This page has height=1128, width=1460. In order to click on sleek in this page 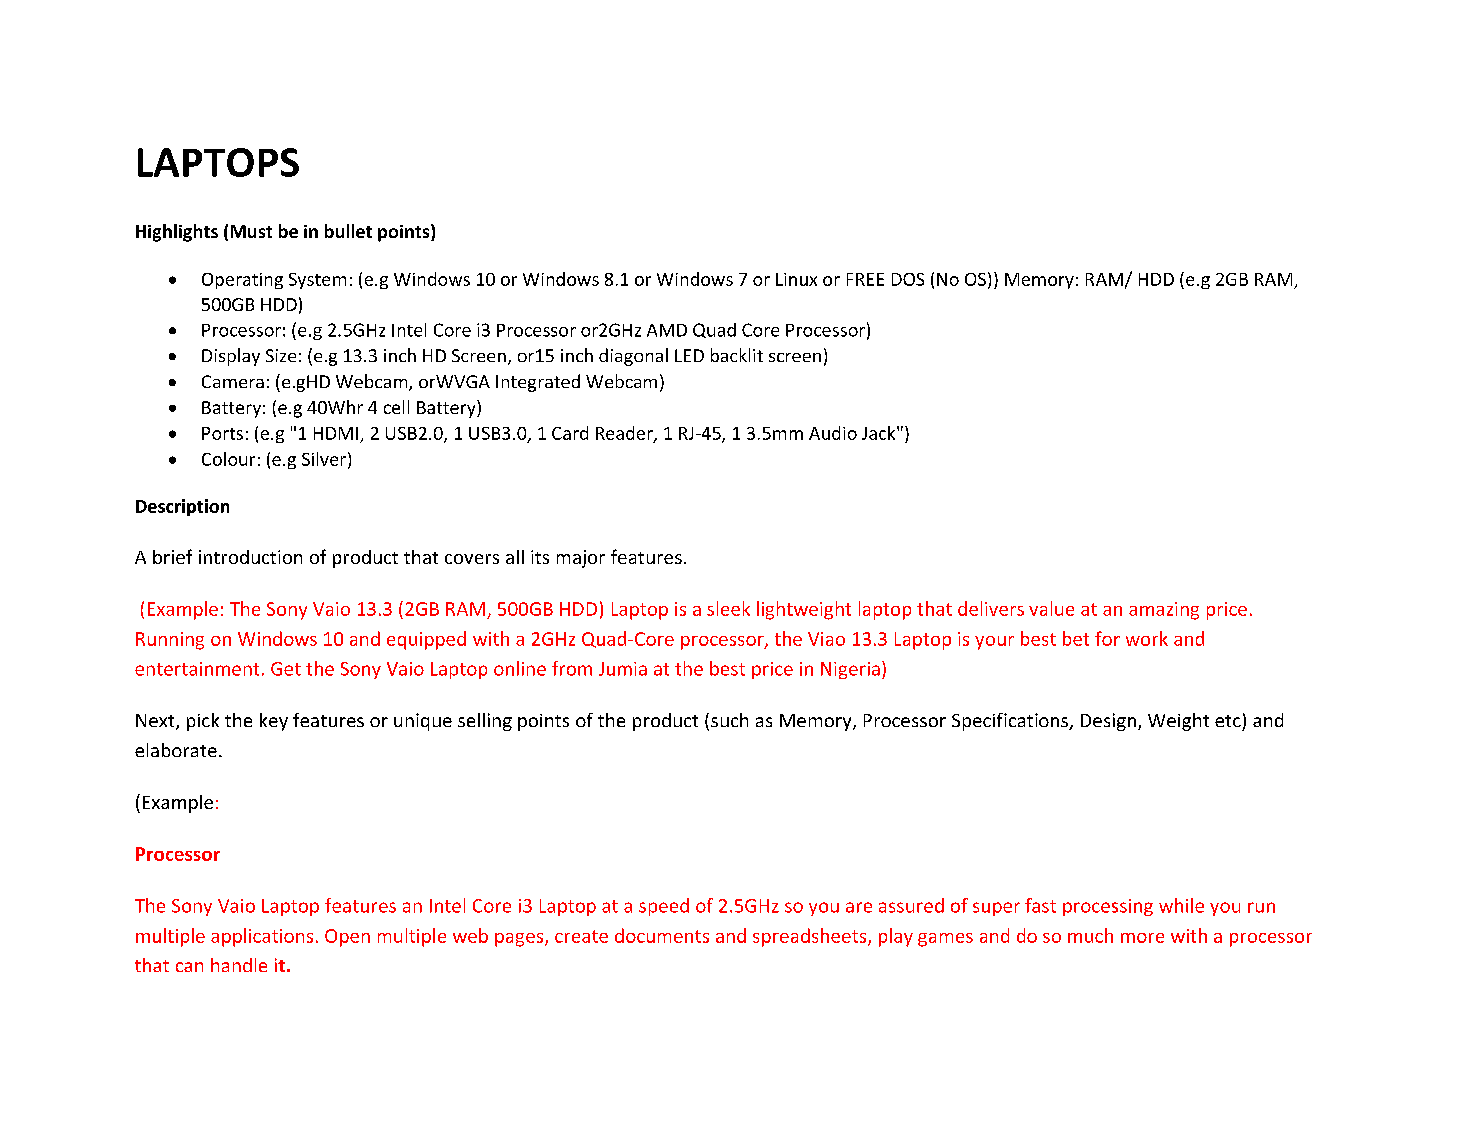, I will do `click(728, 608)`.
